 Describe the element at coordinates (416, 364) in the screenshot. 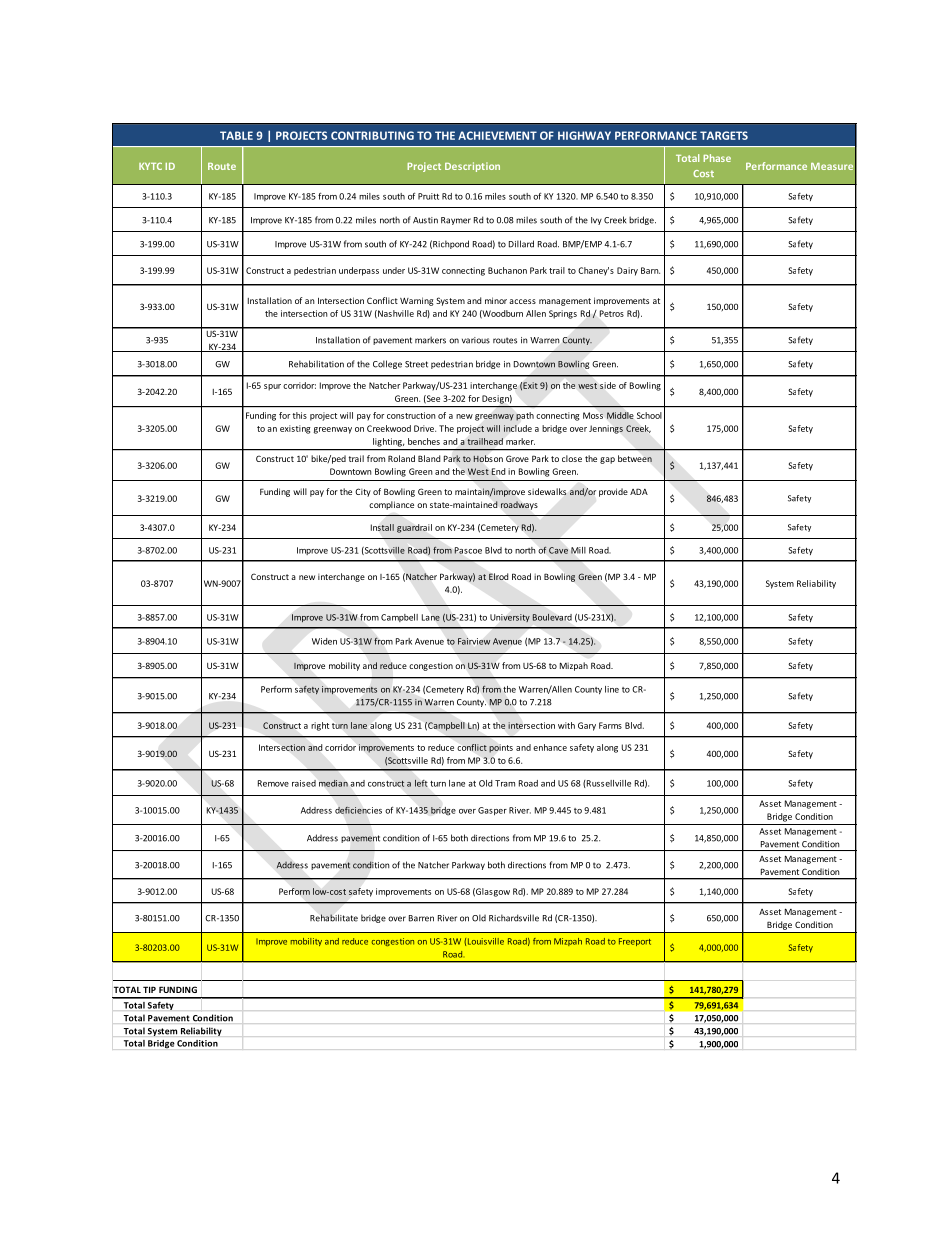

I see `Street` at that location.
